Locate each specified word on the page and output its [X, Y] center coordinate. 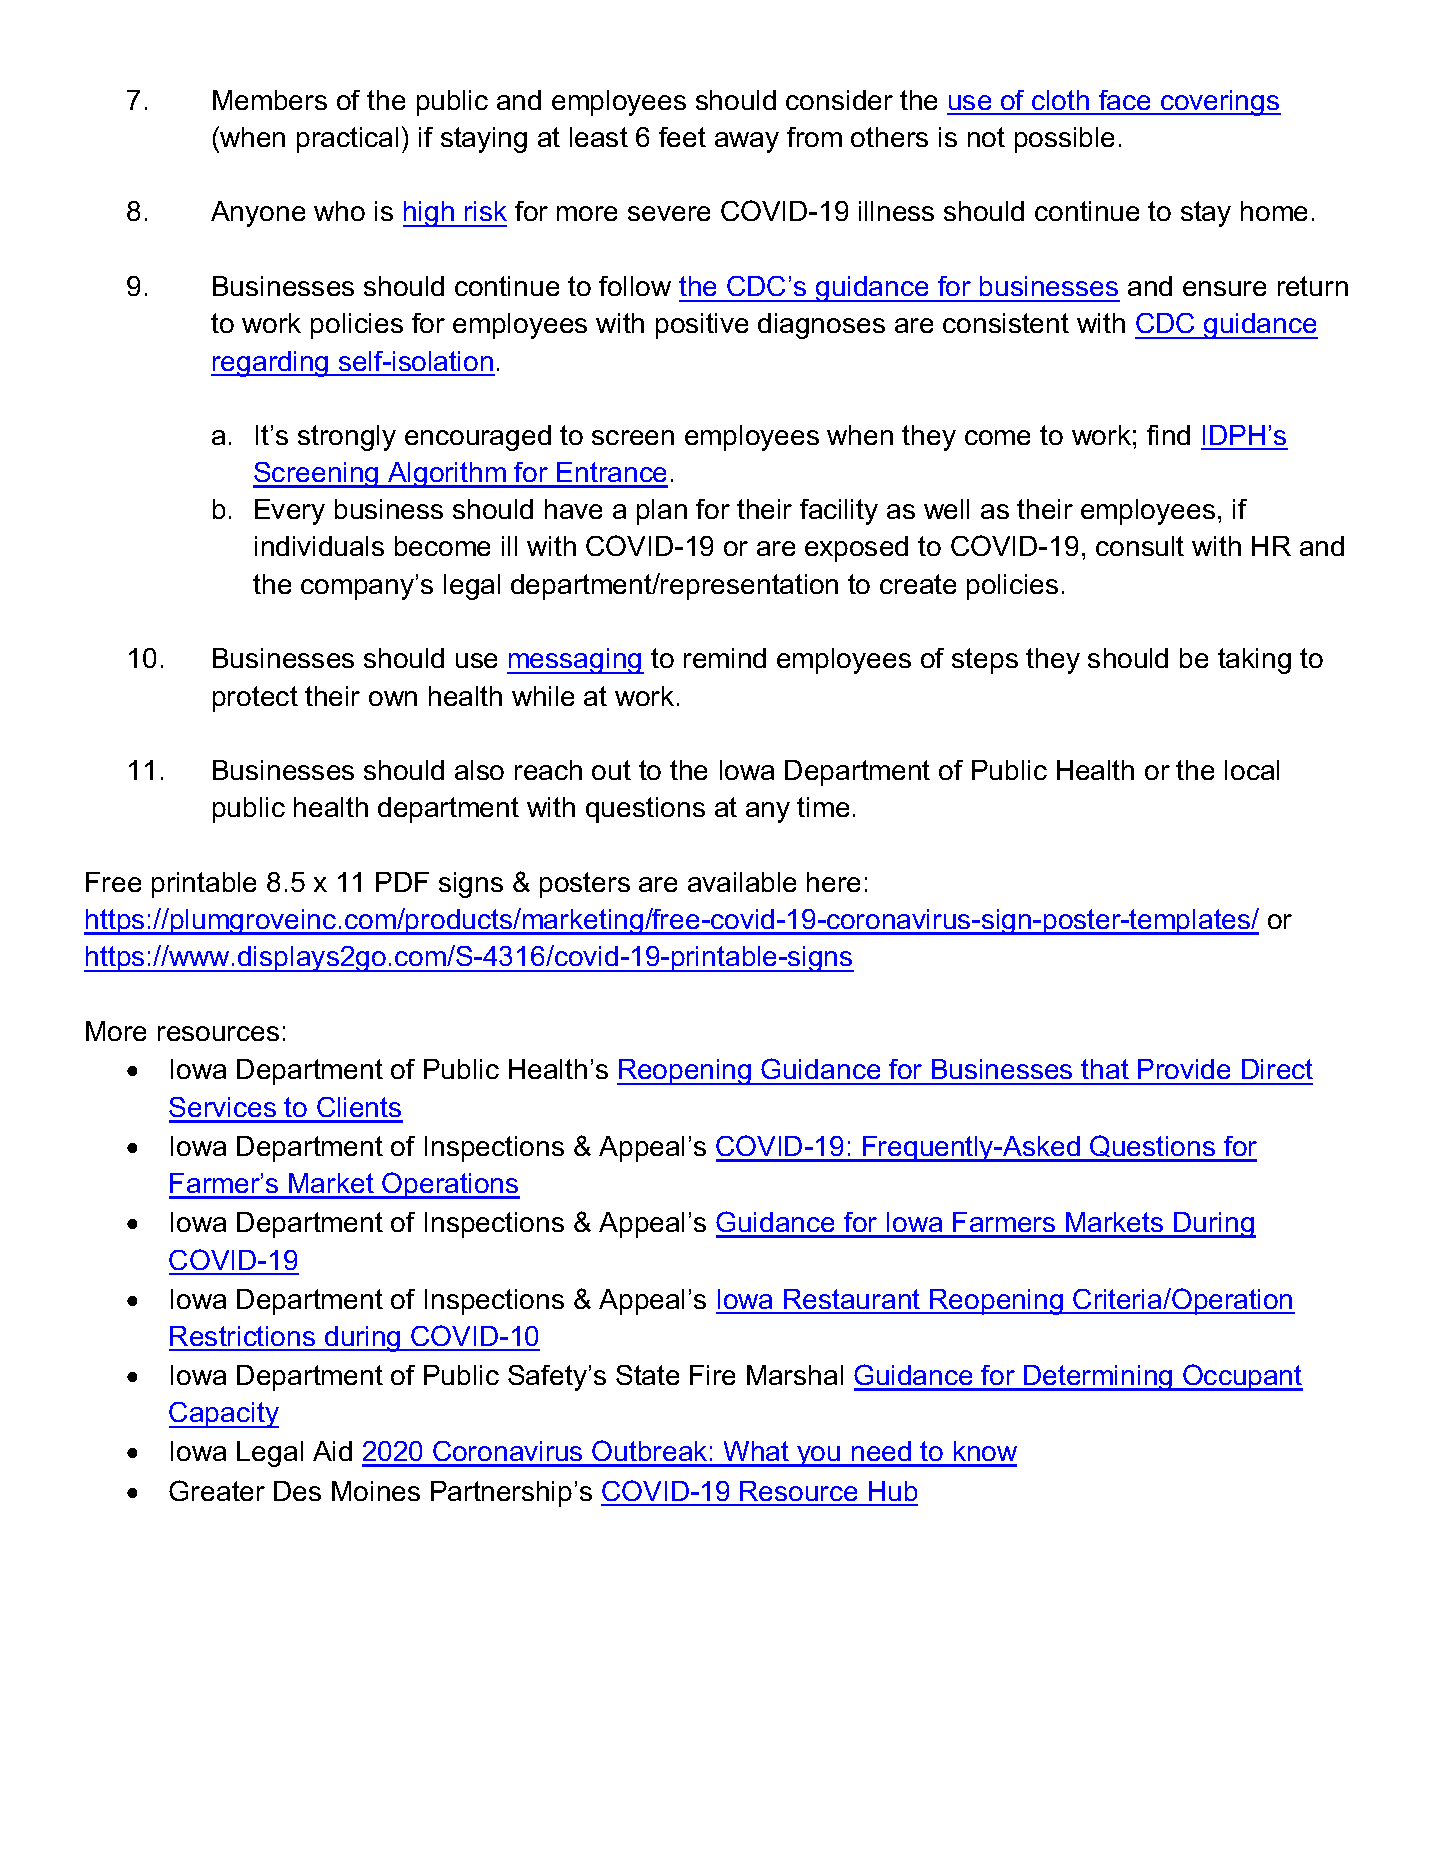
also [479, 770]
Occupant [1242, 1377]
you [819, 1456]
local [1252, 770]
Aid [332, 1451]
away [747, 142]
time [823, 807]
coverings [1220, 103]
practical [347, 140]
